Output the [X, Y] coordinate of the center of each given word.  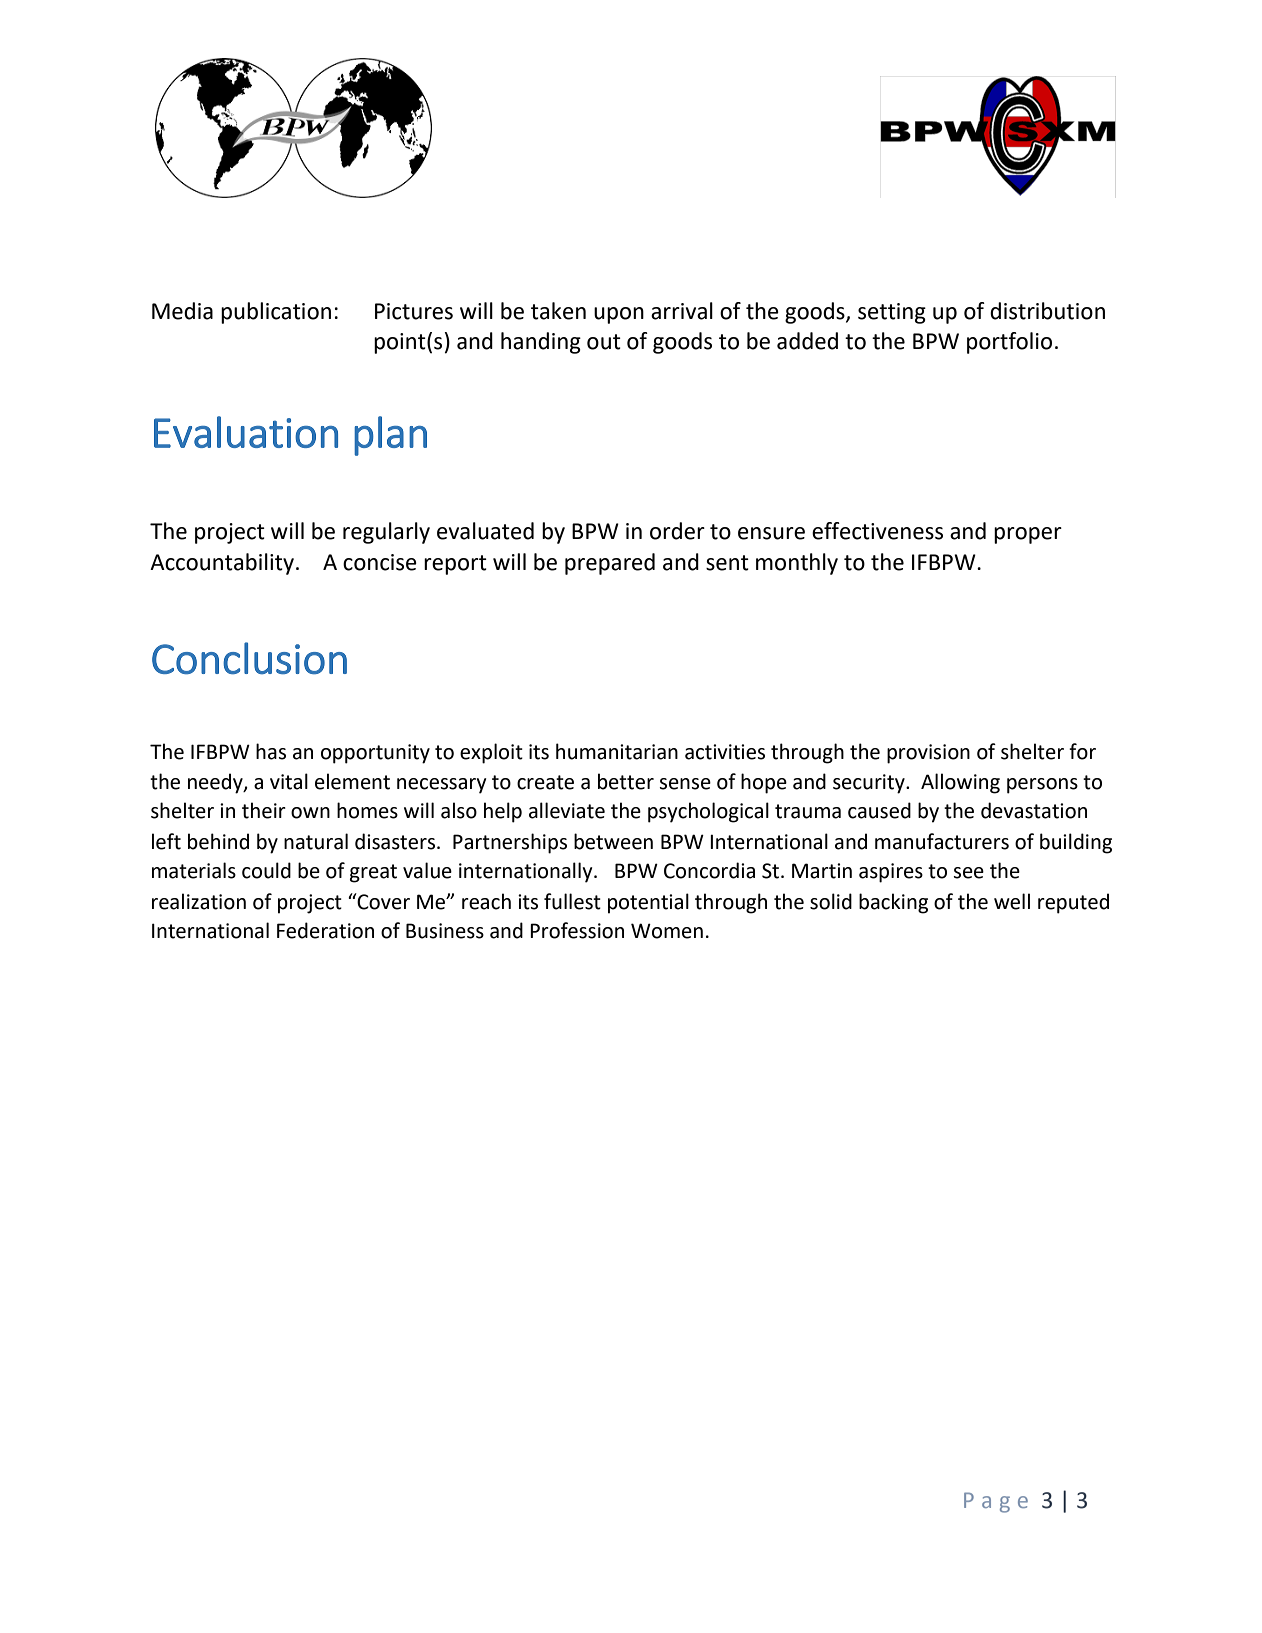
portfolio [1009, 343]
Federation [325, 930]
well [1012, 901]
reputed [1073, 903]
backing [893, 903]
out [604, 342]
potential [648, 903]
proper [1028, 535]
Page [996, 1502]
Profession [577, 930]
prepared [610, 564]
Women [667, 931]
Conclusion [249, 658]
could [266, 870]
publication [276, 313]
